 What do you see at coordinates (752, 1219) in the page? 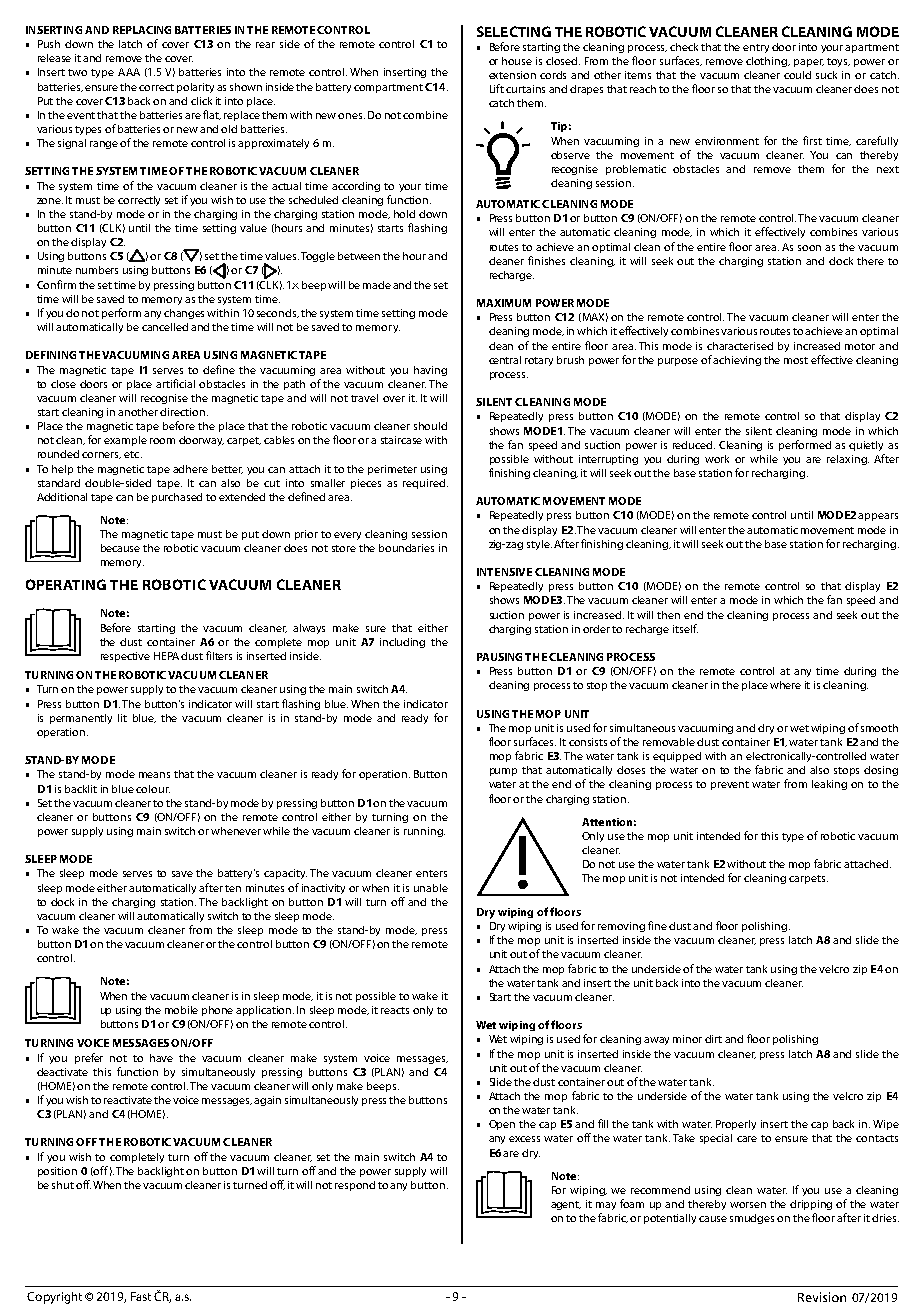
I see `smudges` at bounding box center [752, 1219].
